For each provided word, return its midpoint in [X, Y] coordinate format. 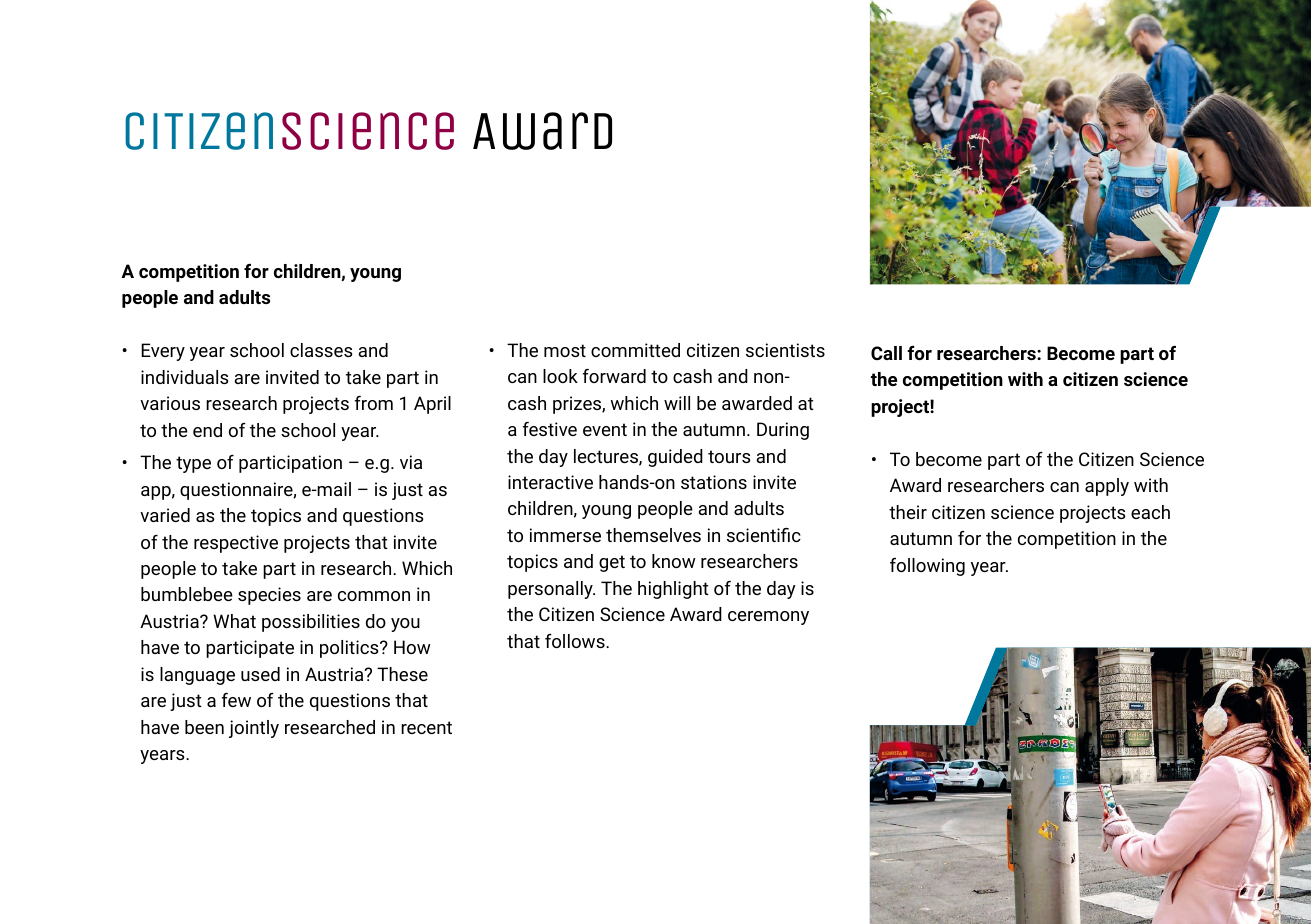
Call [886, 353]
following [927, 567]
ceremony [768, 618]
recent [426, 727]
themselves [653, 535]
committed [635, 350]
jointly [254, 729]
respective [236, 544]
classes [321, 350]
